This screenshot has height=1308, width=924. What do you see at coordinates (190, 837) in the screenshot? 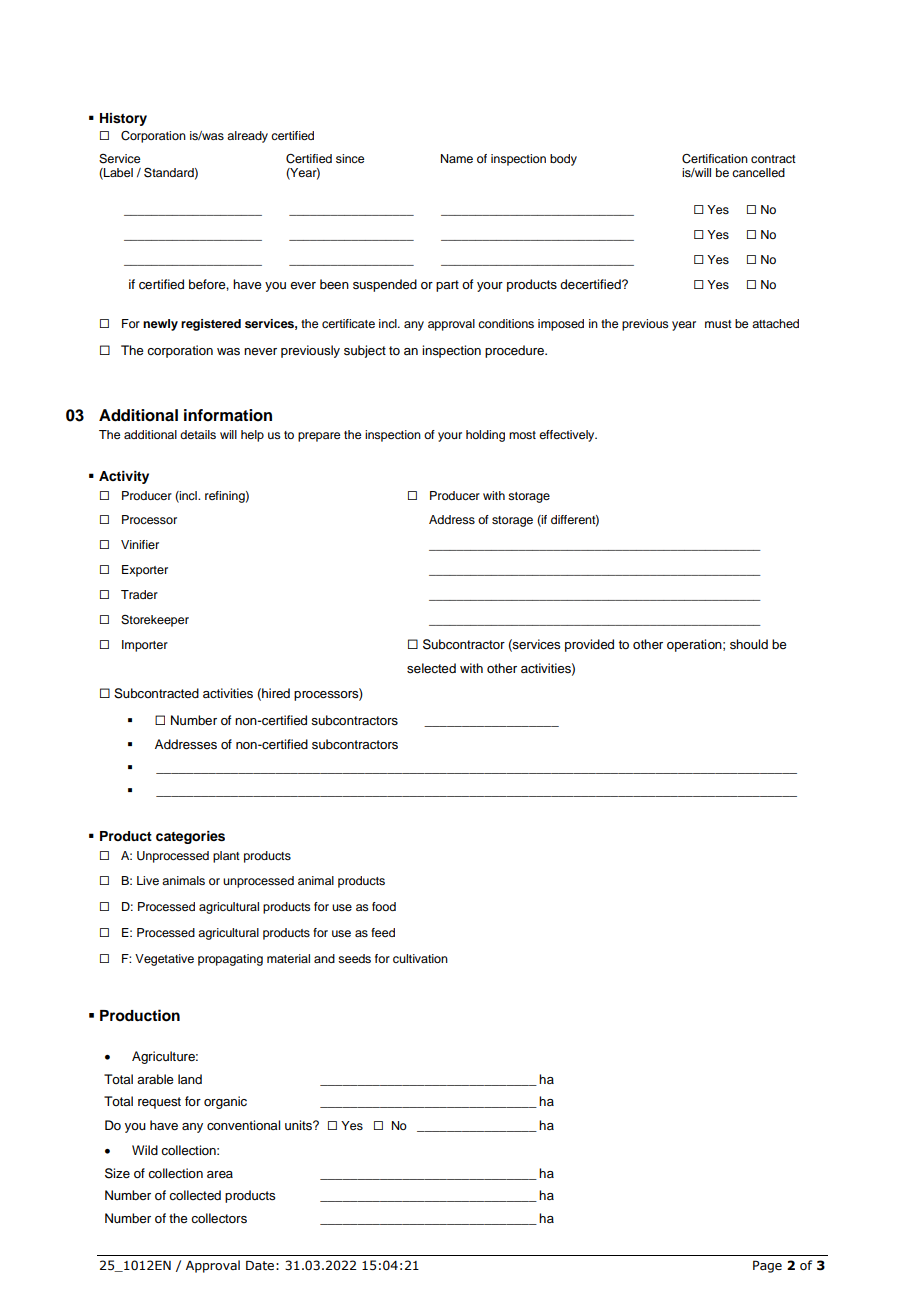
I see `categories` at bounding box center [190, 837].
